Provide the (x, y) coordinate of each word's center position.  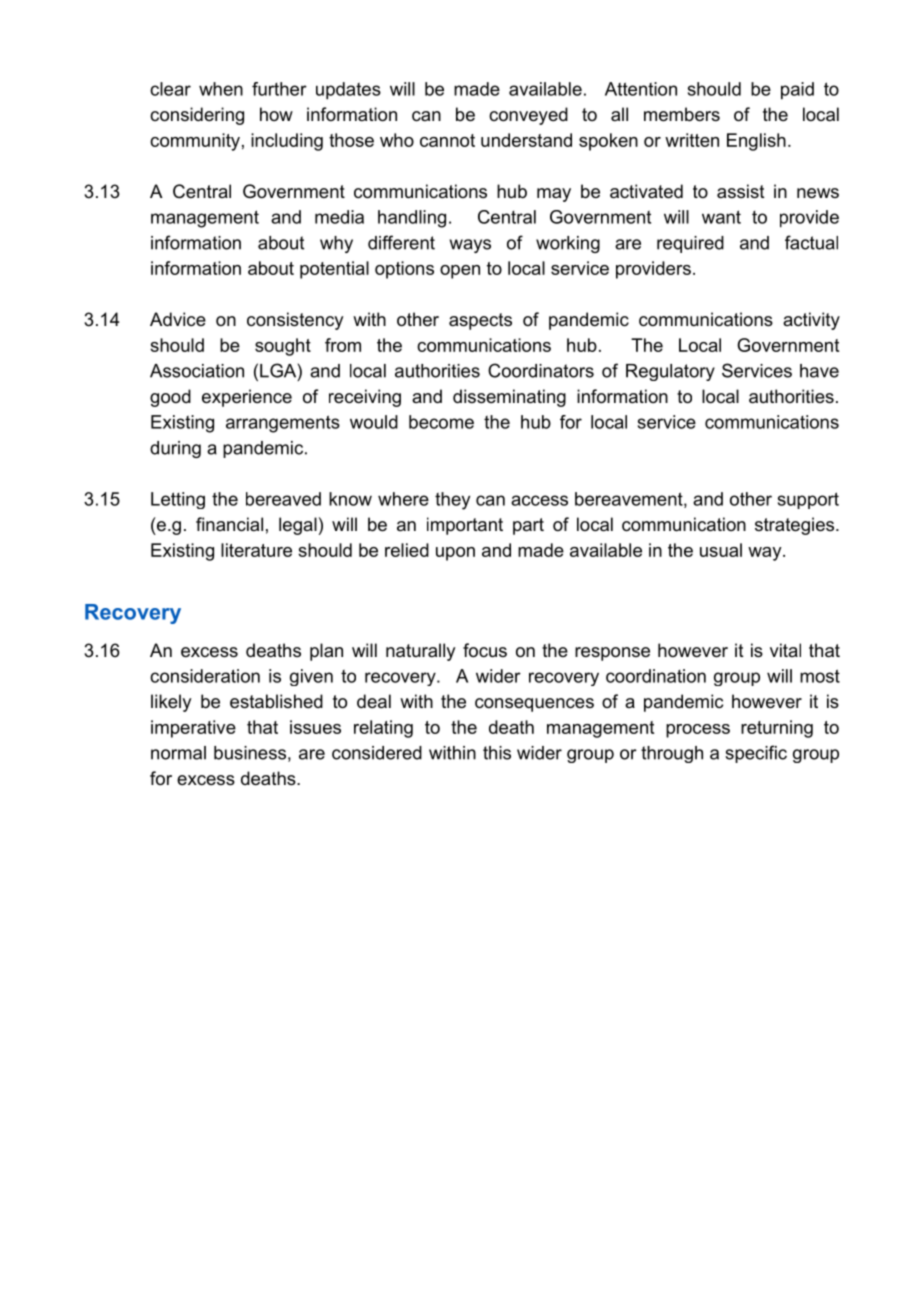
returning (777, 729)
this (497, 753)
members (682, 114)
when (221, 89)
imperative (193, 729)
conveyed (528, 116)
